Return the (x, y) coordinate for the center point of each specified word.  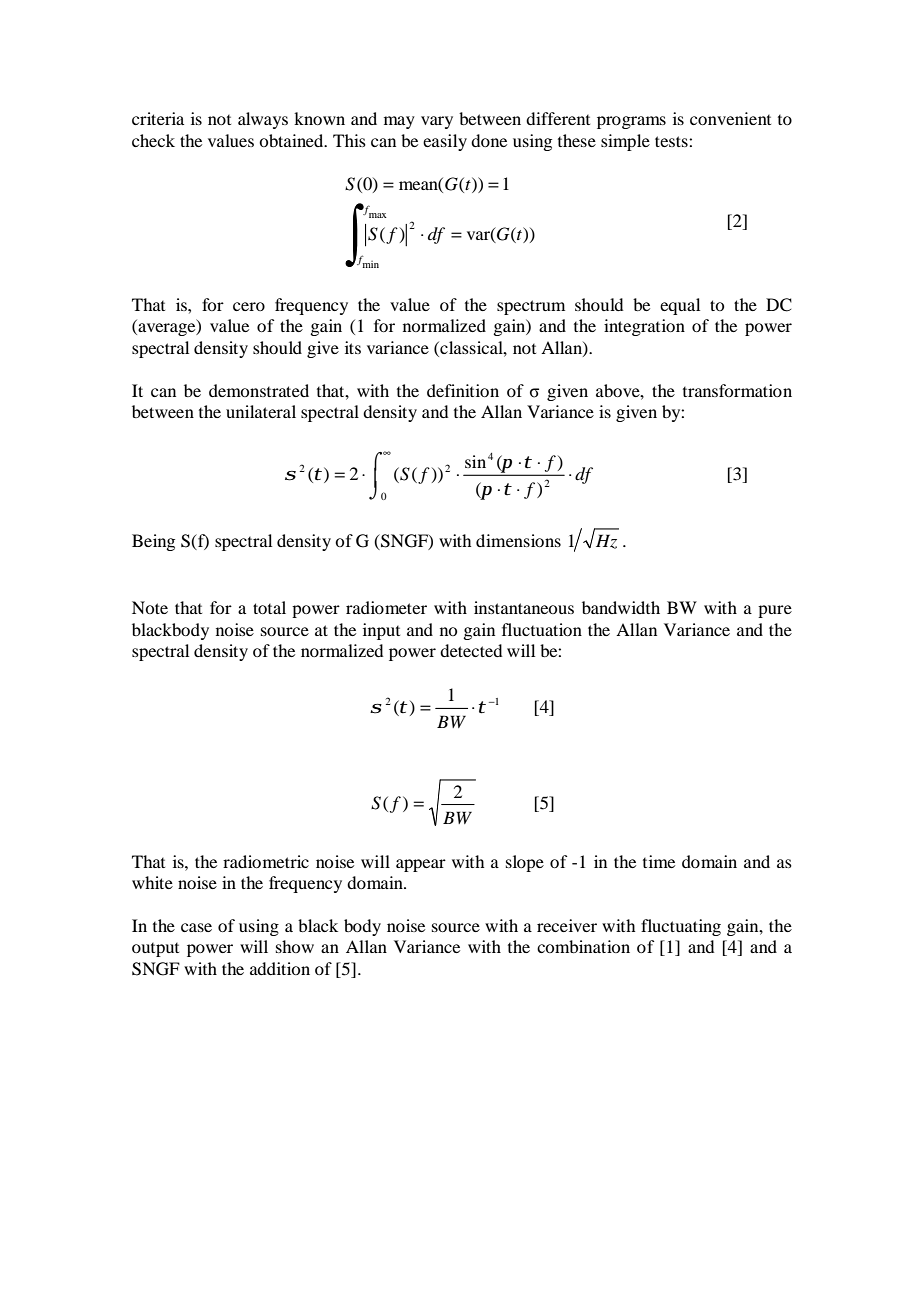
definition (463, 390)
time (659, 861)
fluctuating (681, 927)
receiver (567, 925)
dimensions (518, 540)
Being (153, 542)
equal (680, 306)
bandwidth (621, 607)
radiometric (266, 861)
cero (249, 306)
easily (445, 142)
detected (471, 650)
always (263, 120)
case (196, 927)
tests (672, 141)
